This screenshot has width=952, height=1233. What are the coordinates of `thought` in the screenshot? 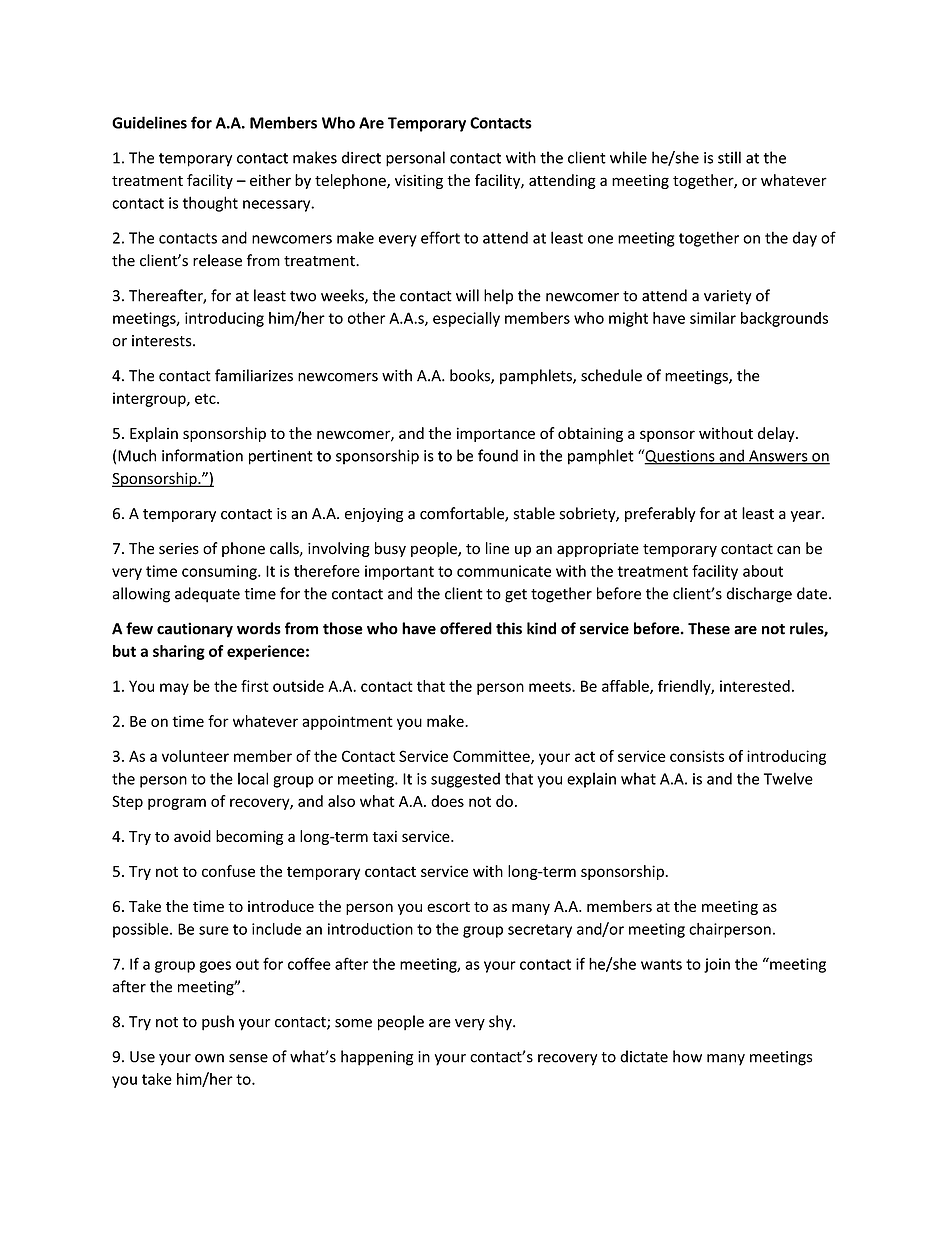 It's located at (210, 204).
